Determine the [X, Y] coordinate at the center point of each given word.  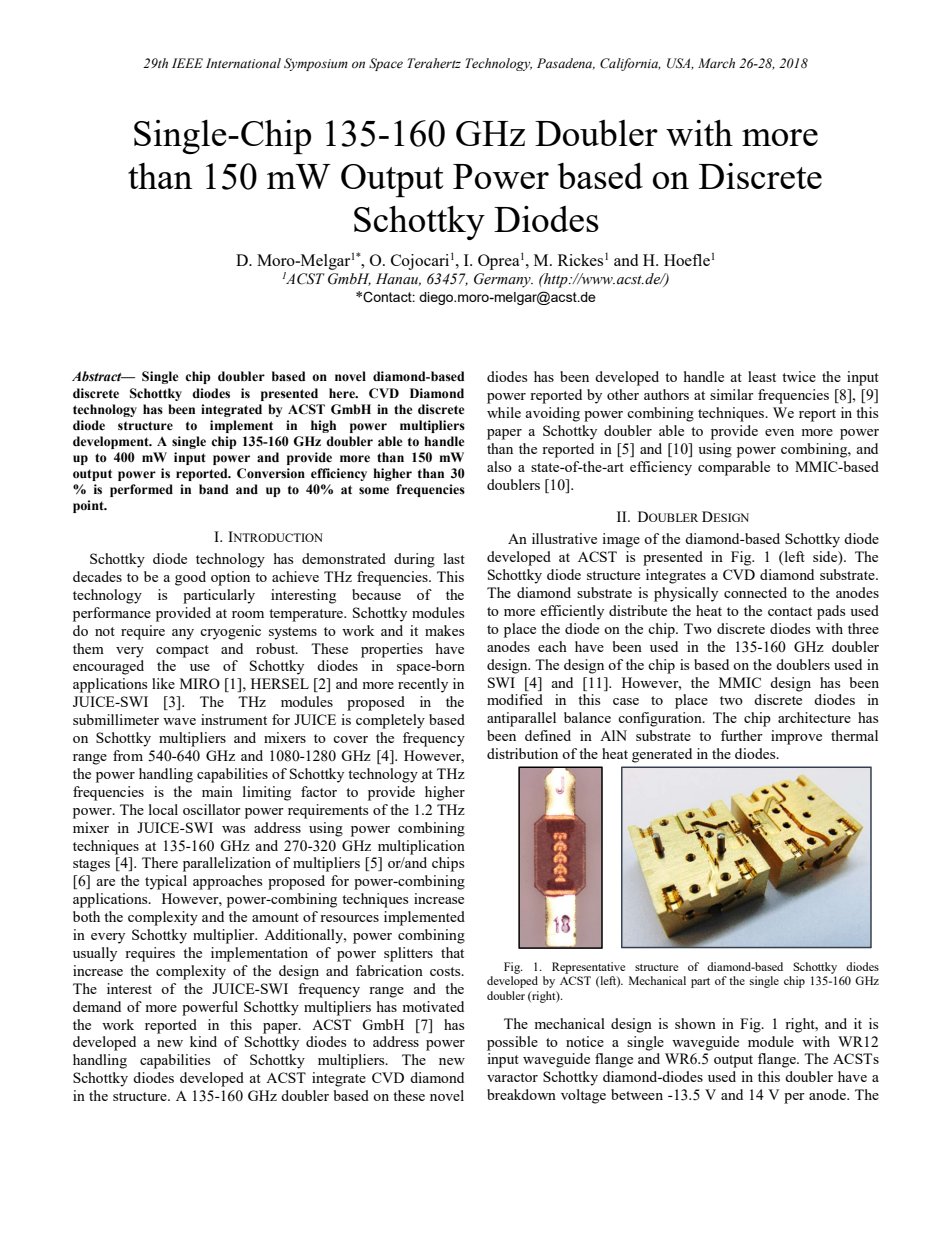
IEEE [187, 63]
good [190, 578]
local [163, 809]
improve [796, 737]
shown [695, 1023]
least [762, 376]
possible [512, 1043]
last [454, 558]
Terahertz [434, 63]
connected [755, 592]
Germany [503, 280]
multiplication [421, 847]
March [716, 63]
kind [203, 1041]
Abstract [98, 376]
